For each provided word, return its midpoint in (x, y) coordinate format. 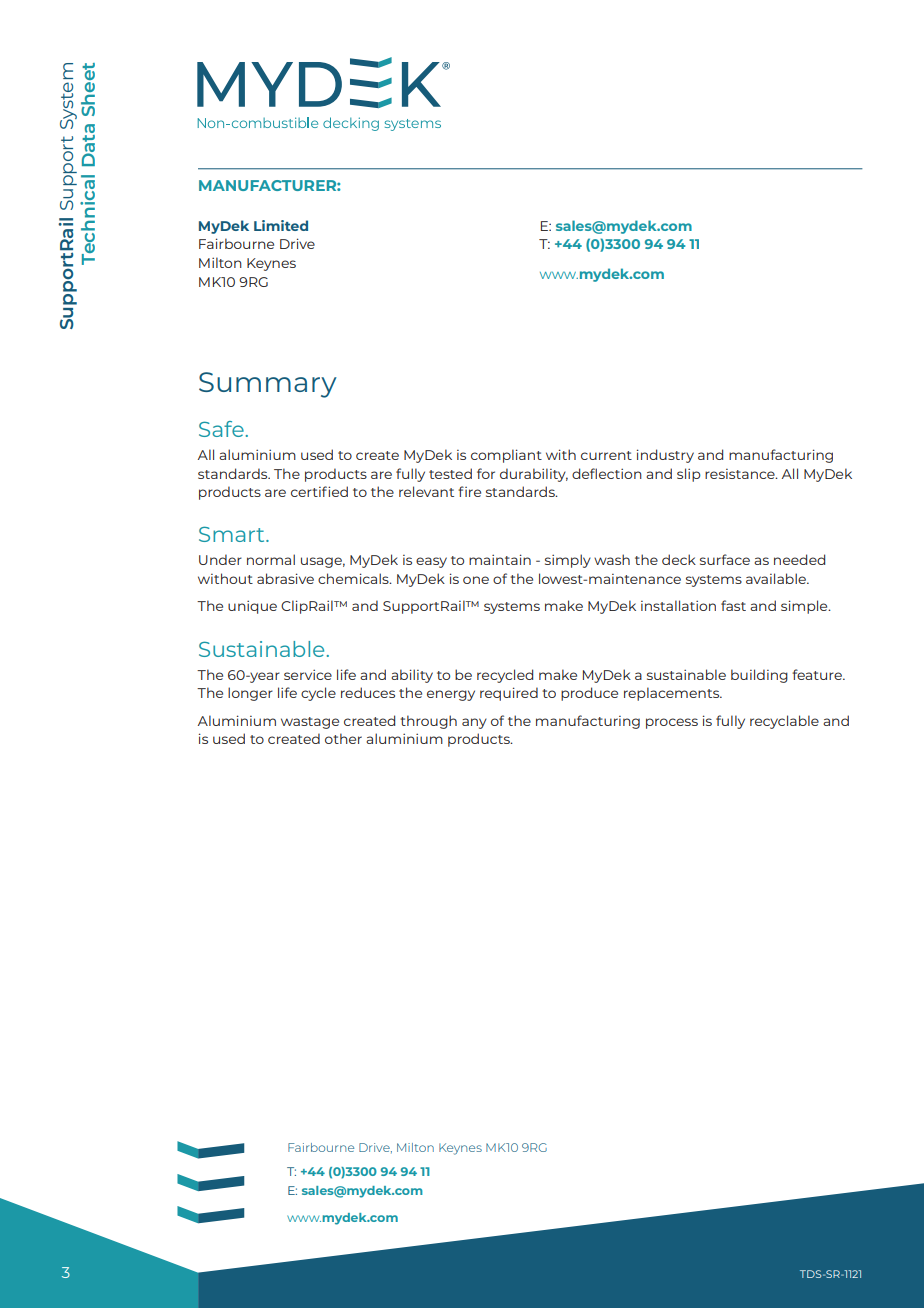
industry (665, 456)
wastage (310, 723)
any (474, 723)
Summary (268, 385)
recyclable (784, 722)
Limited (281, 225)
